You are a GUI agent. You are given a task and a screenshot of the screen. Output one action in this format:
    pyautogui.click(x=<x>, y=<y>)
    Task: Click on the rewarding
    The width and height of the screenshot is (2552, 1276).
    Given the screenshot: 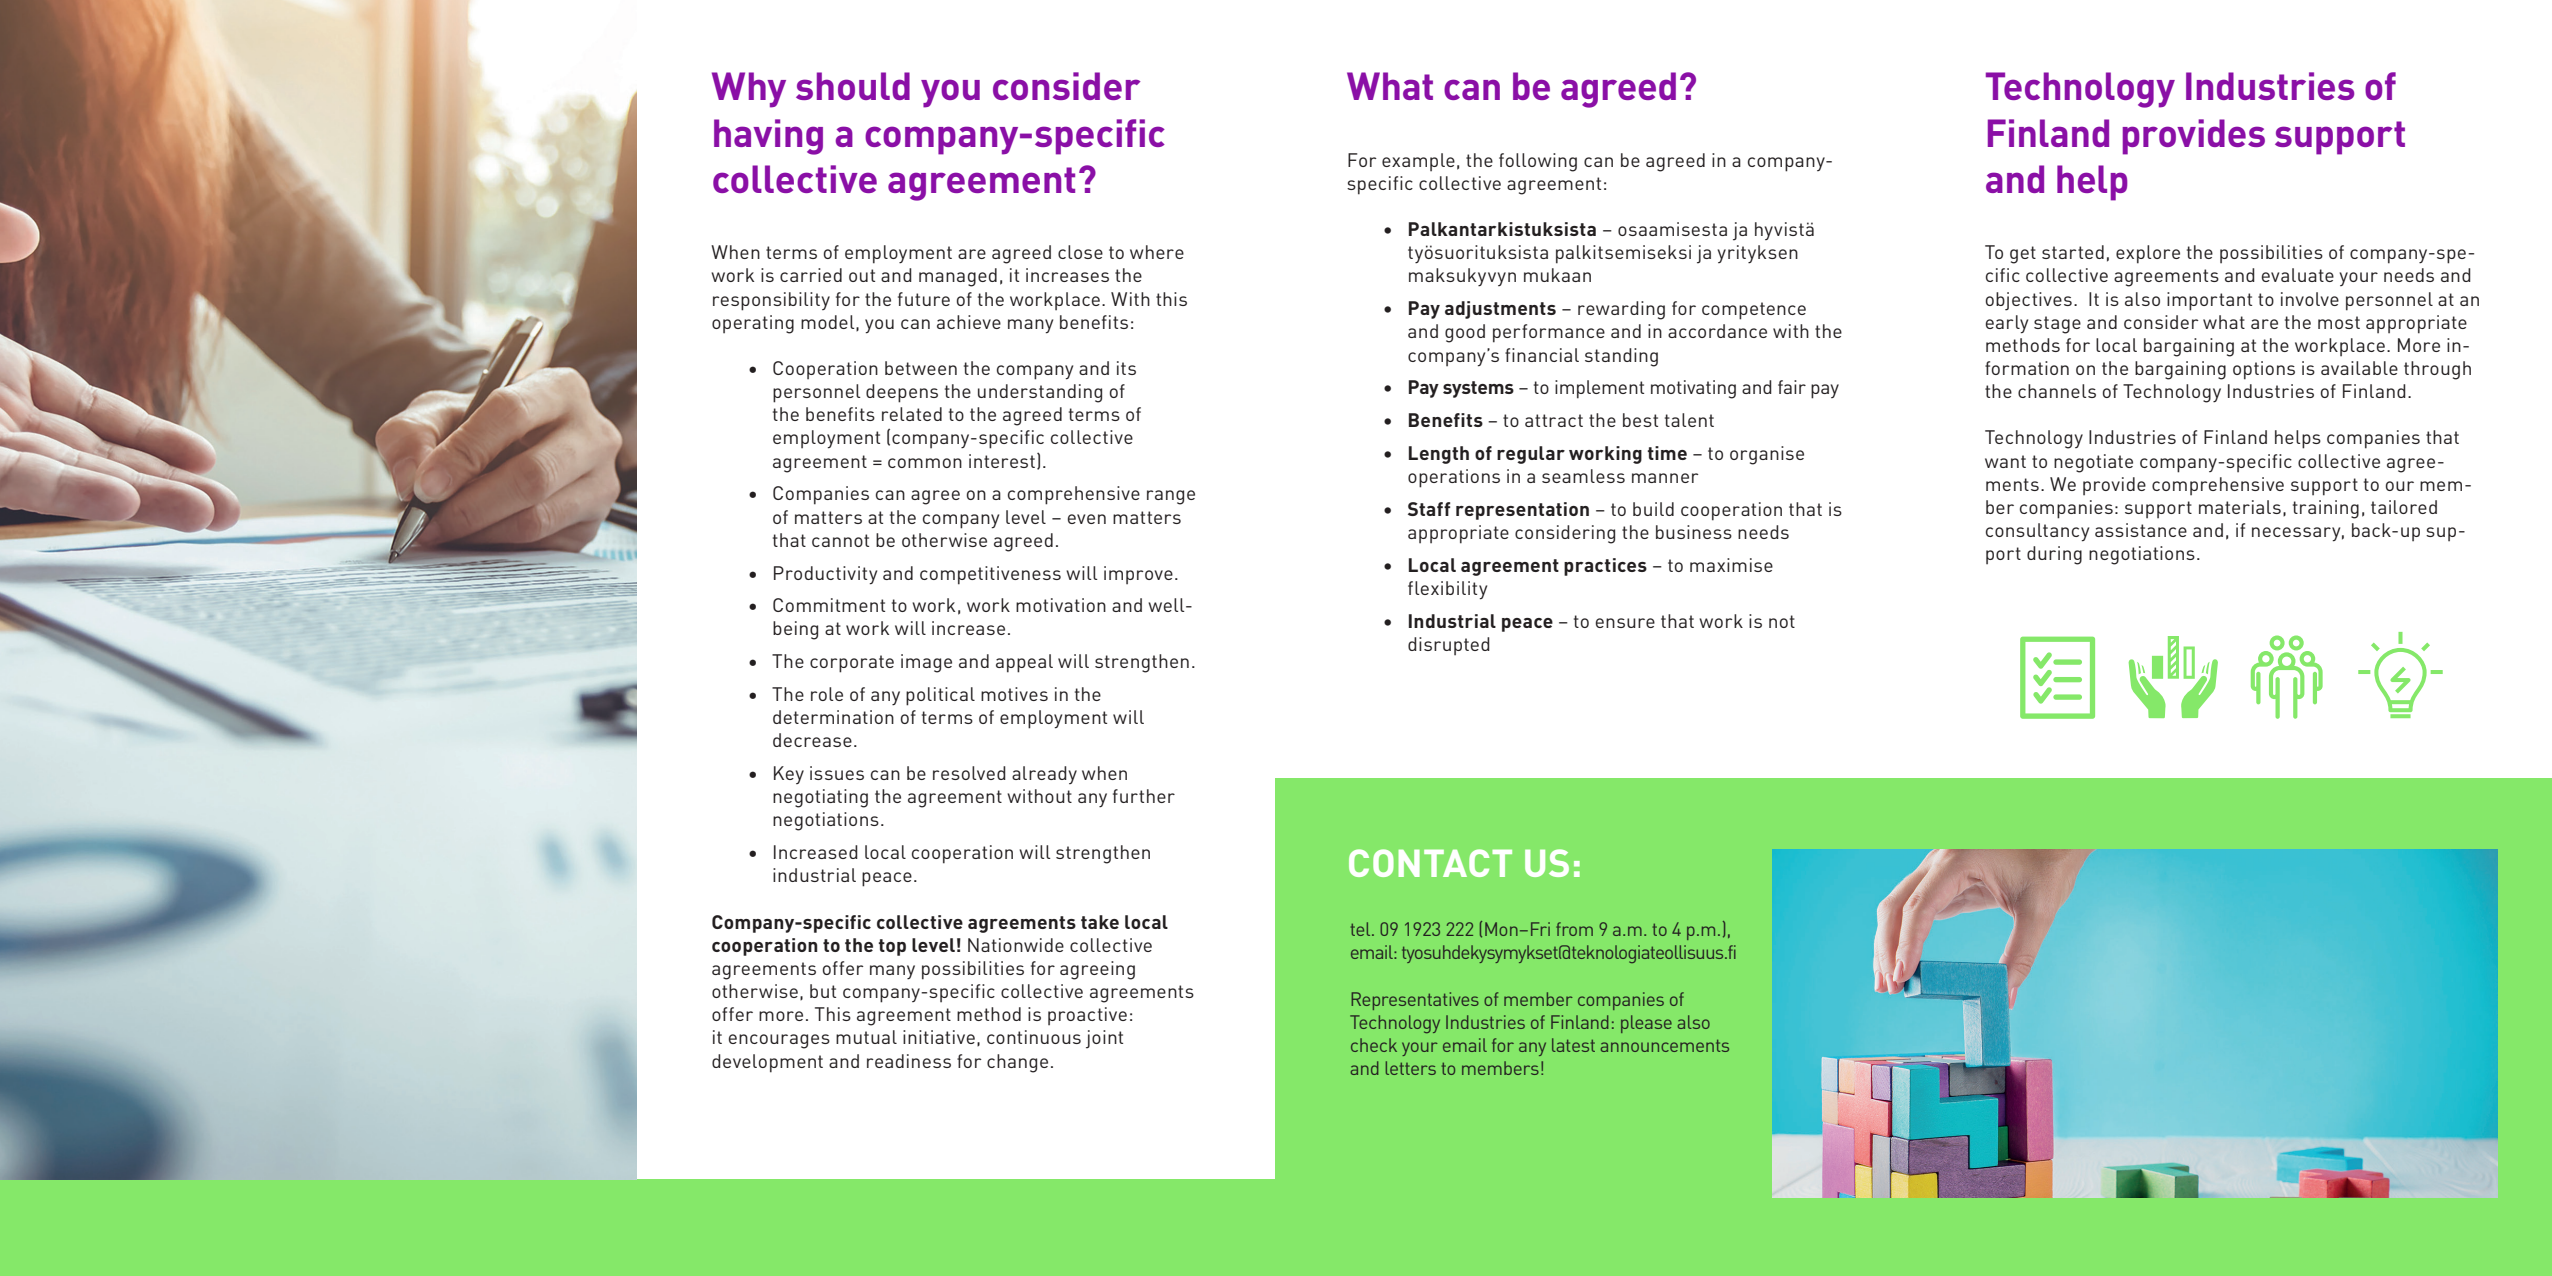 What is the action you would take?
    pyautogui.click(x=1621, y=310)
